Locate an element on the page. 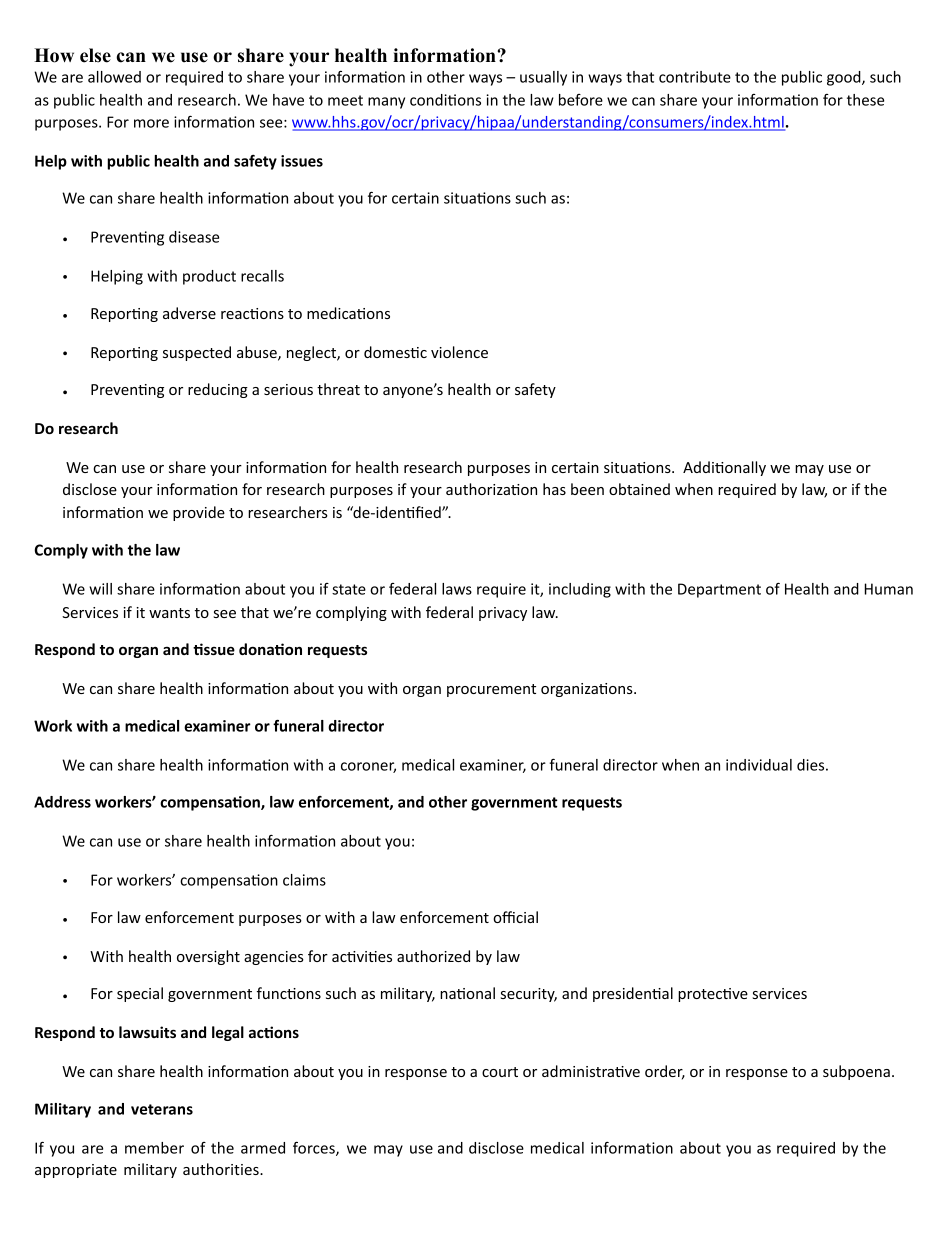  obtained is located at coordinates (639, 489).
